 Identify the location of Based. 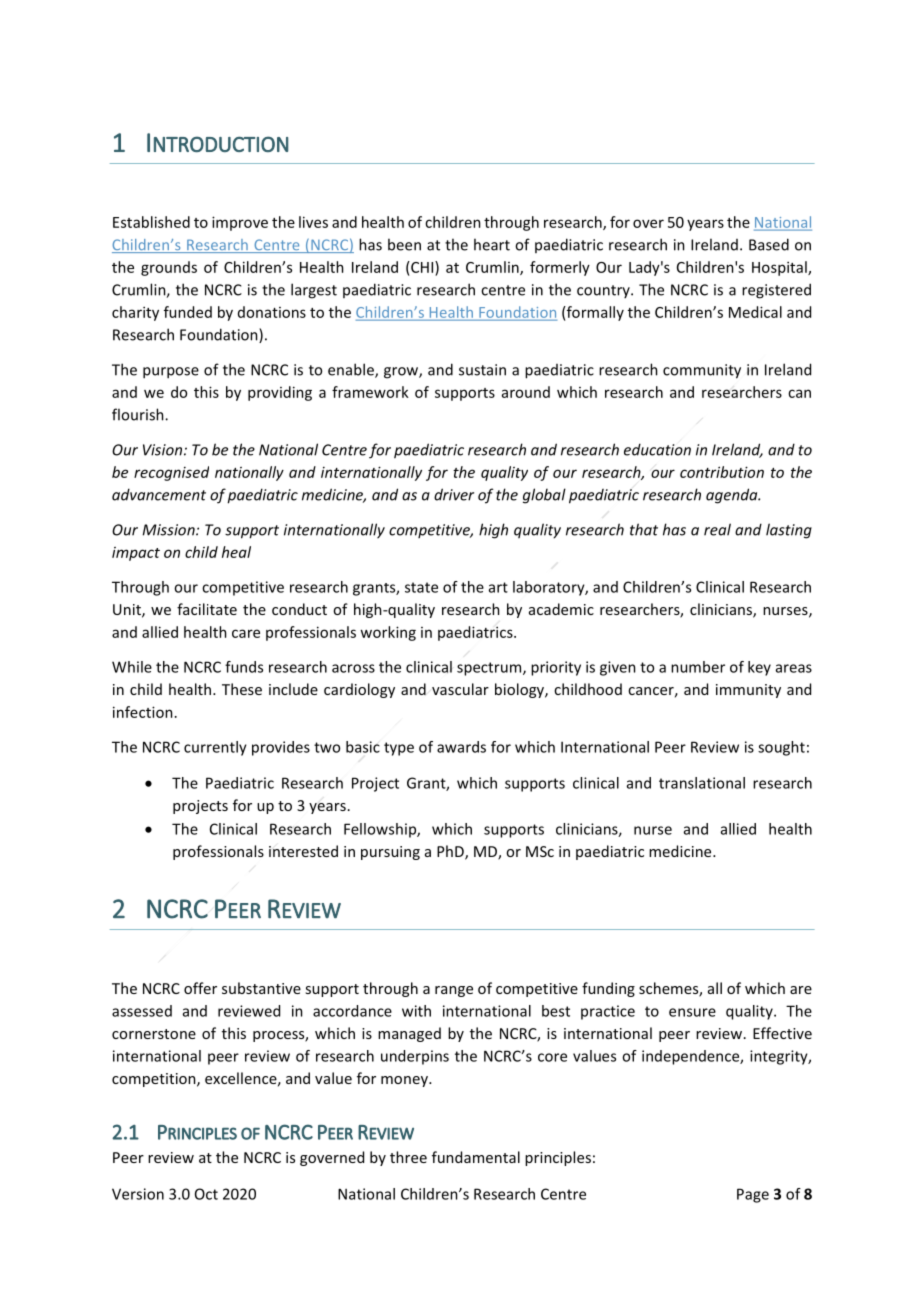
(769, 244).
